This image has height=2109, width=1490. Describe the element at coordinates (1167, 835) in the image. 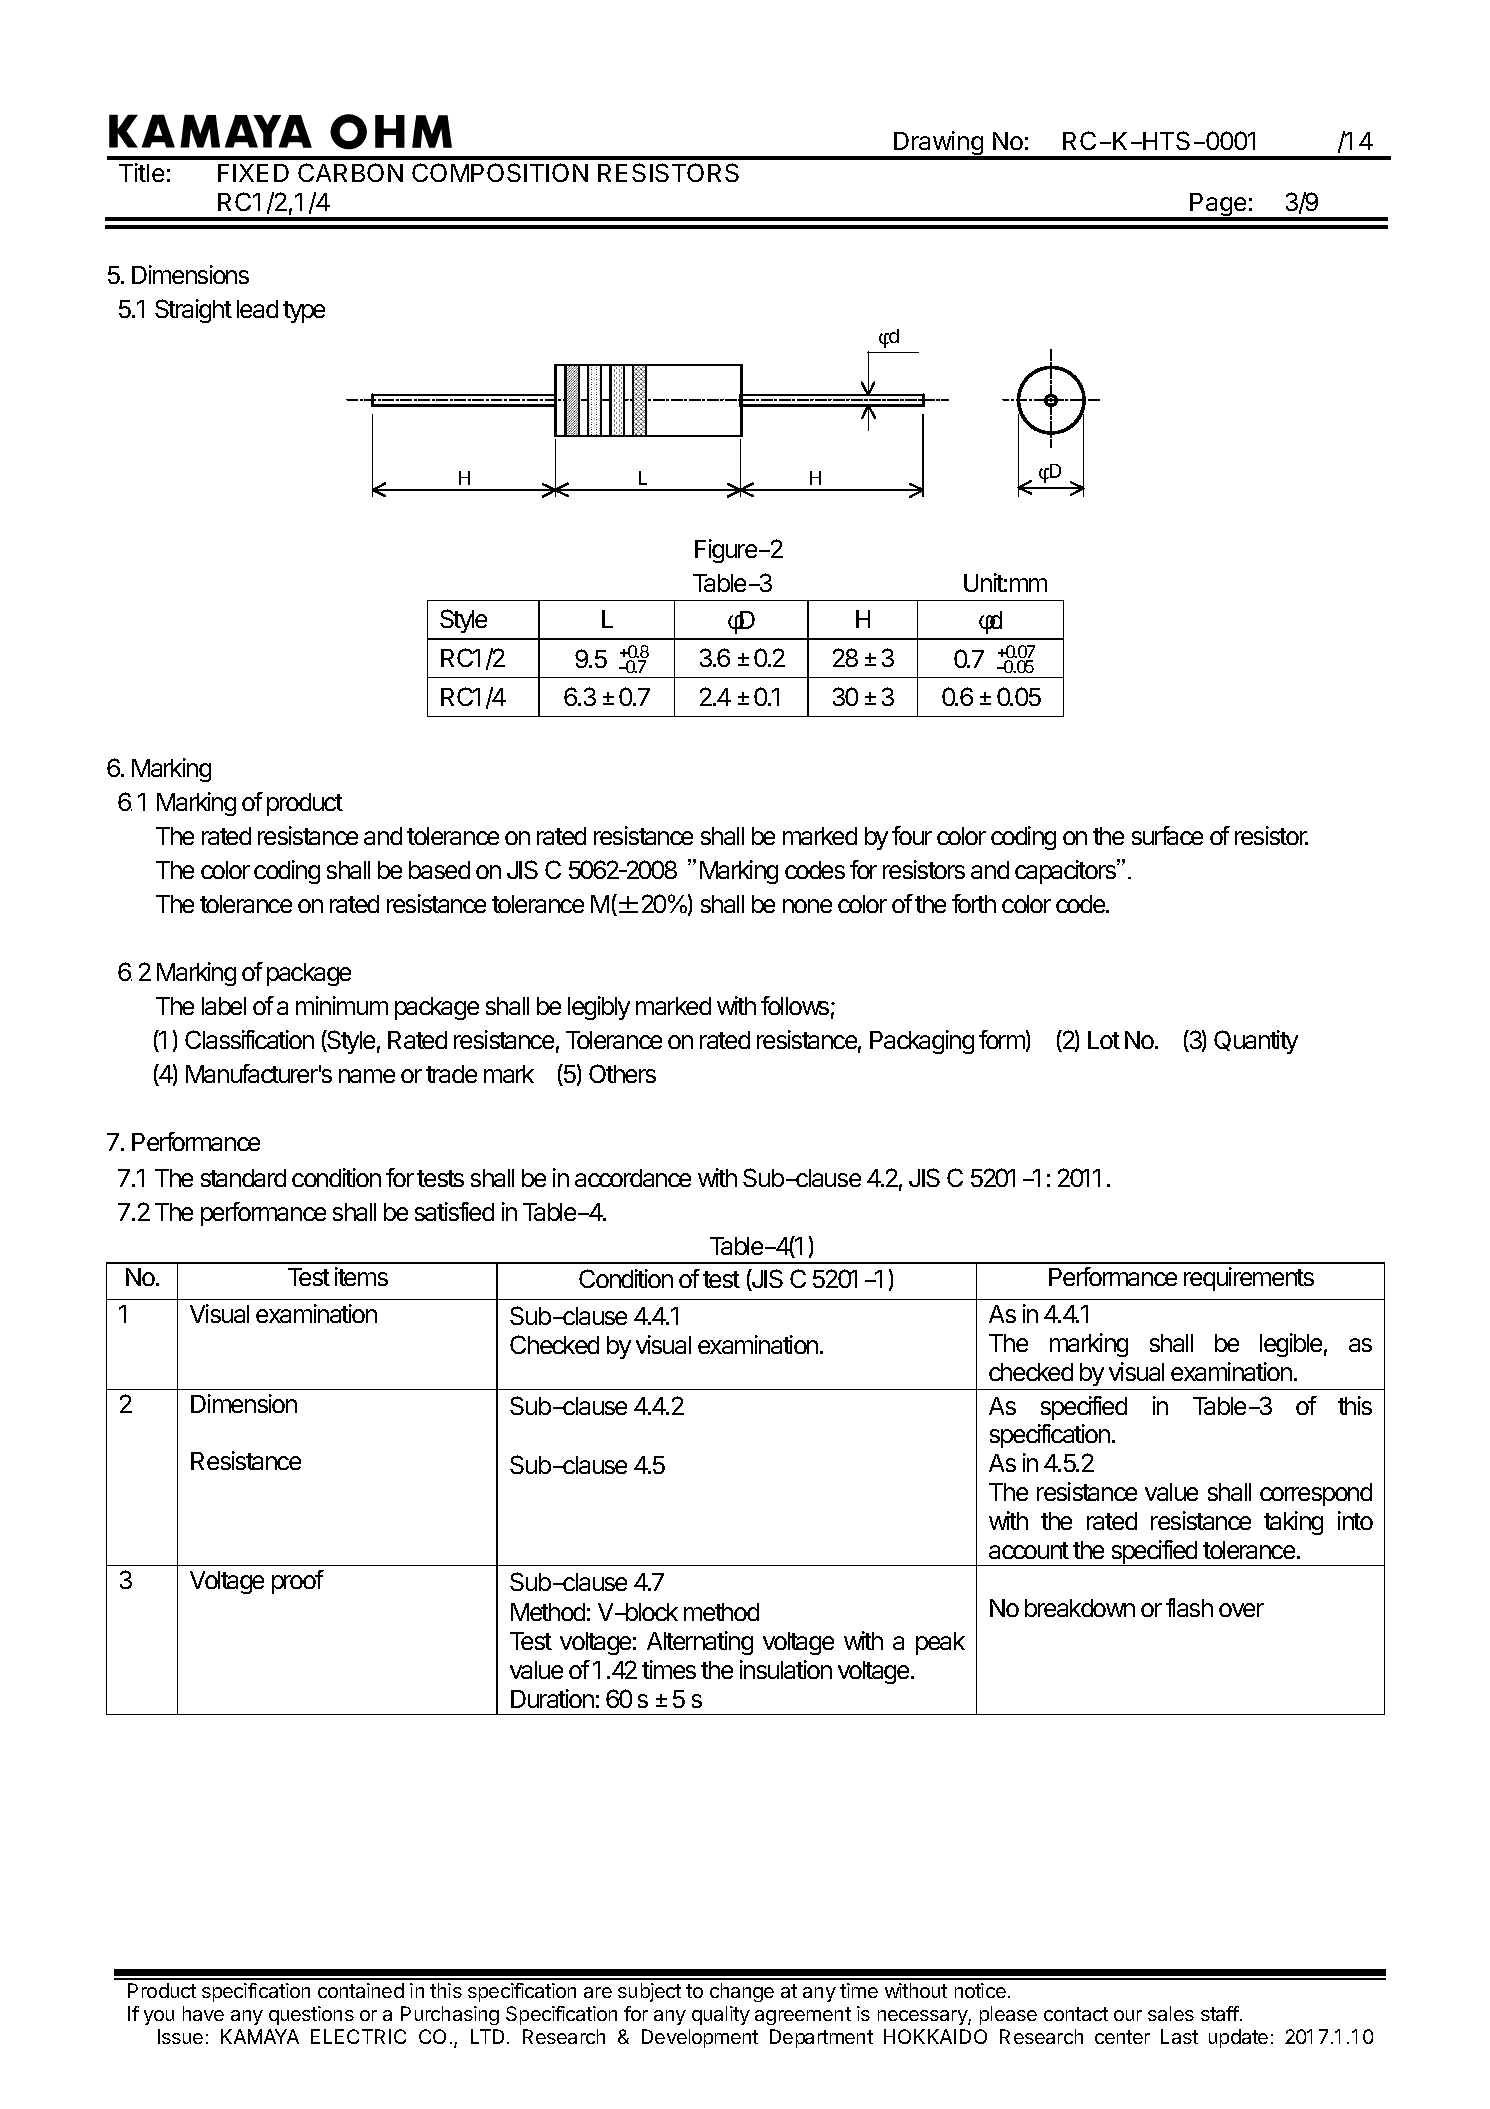

I see `surface` at that location.
